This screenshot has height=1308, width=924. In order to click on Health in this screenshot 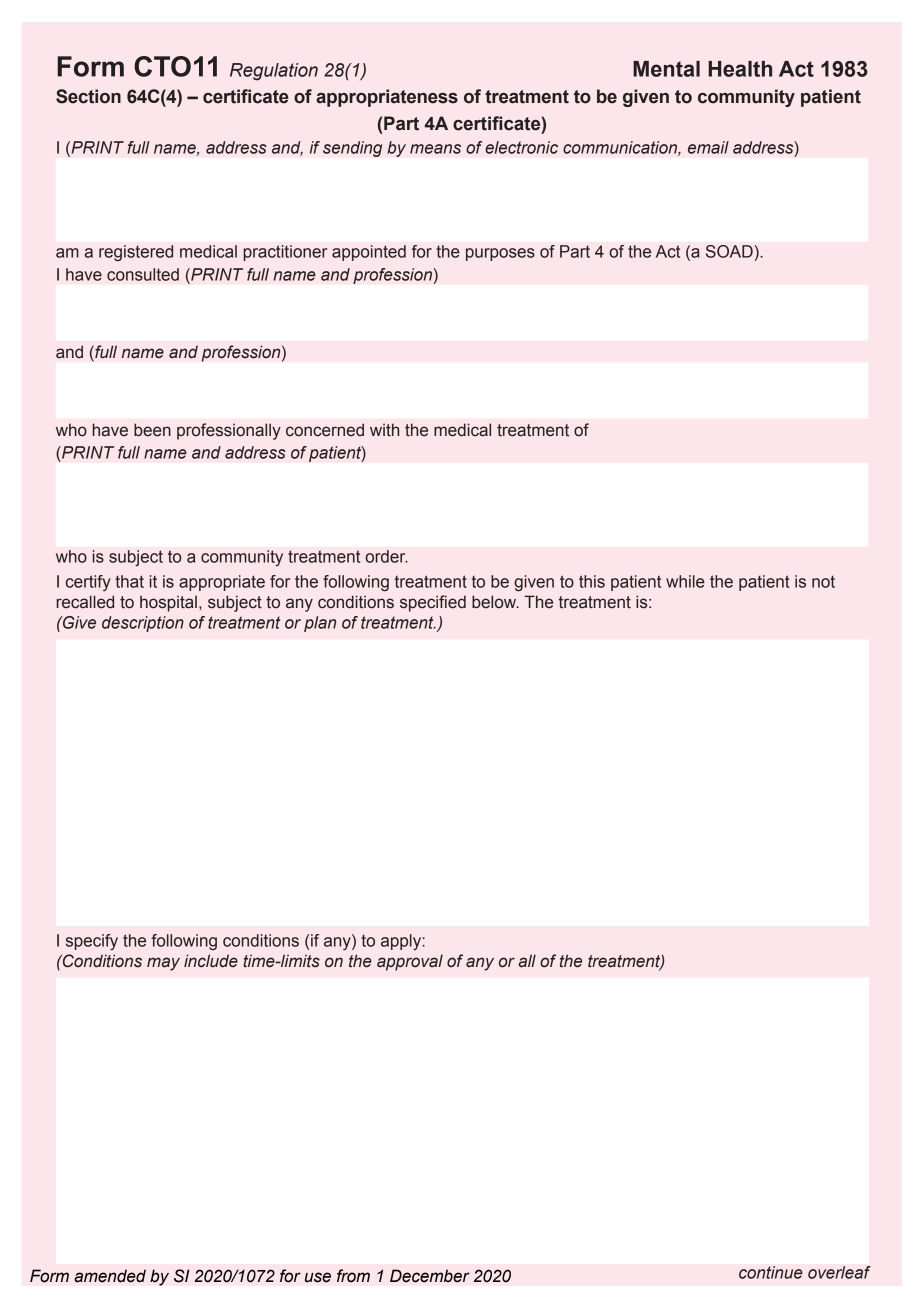, I will do `click(740, 69)`.
